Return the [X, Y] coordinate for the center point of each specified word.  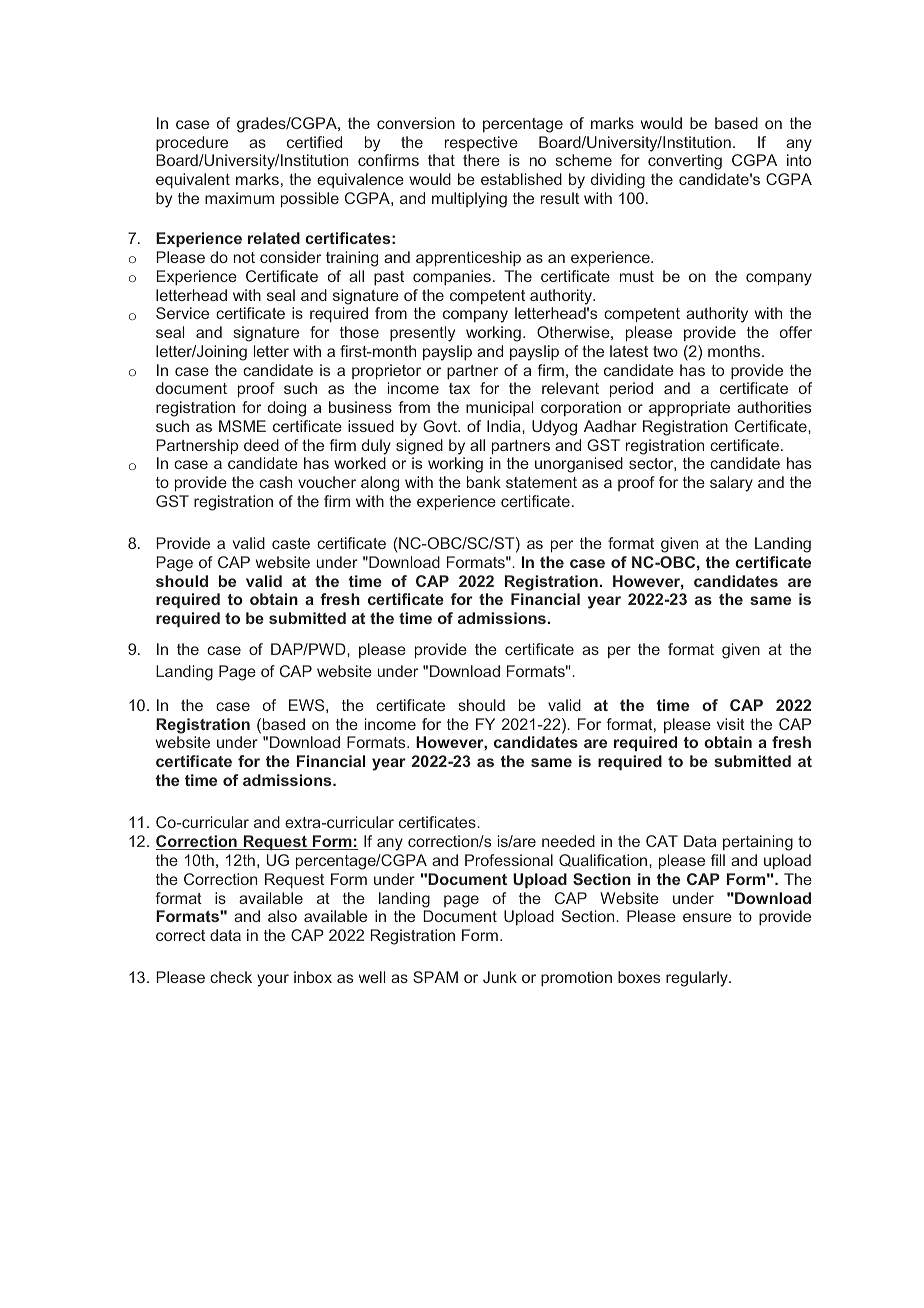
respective [481, 143]
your [273, 980]
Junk [500, 977]
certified [314, 142]
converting [685, 162]
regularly [698, 979]
